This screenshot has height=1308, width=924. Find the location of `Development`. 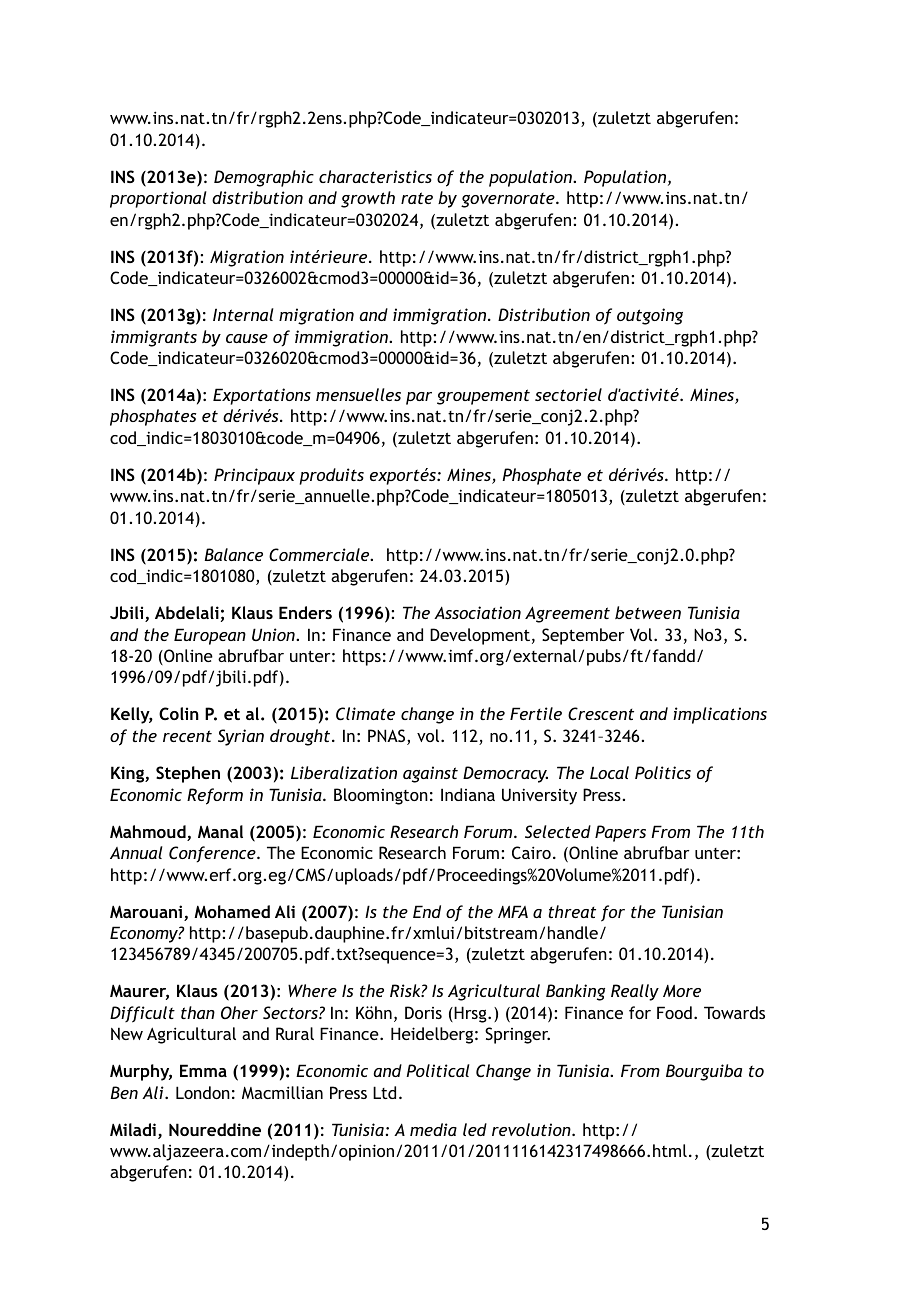

Development is located at coordinates (480, 636).
